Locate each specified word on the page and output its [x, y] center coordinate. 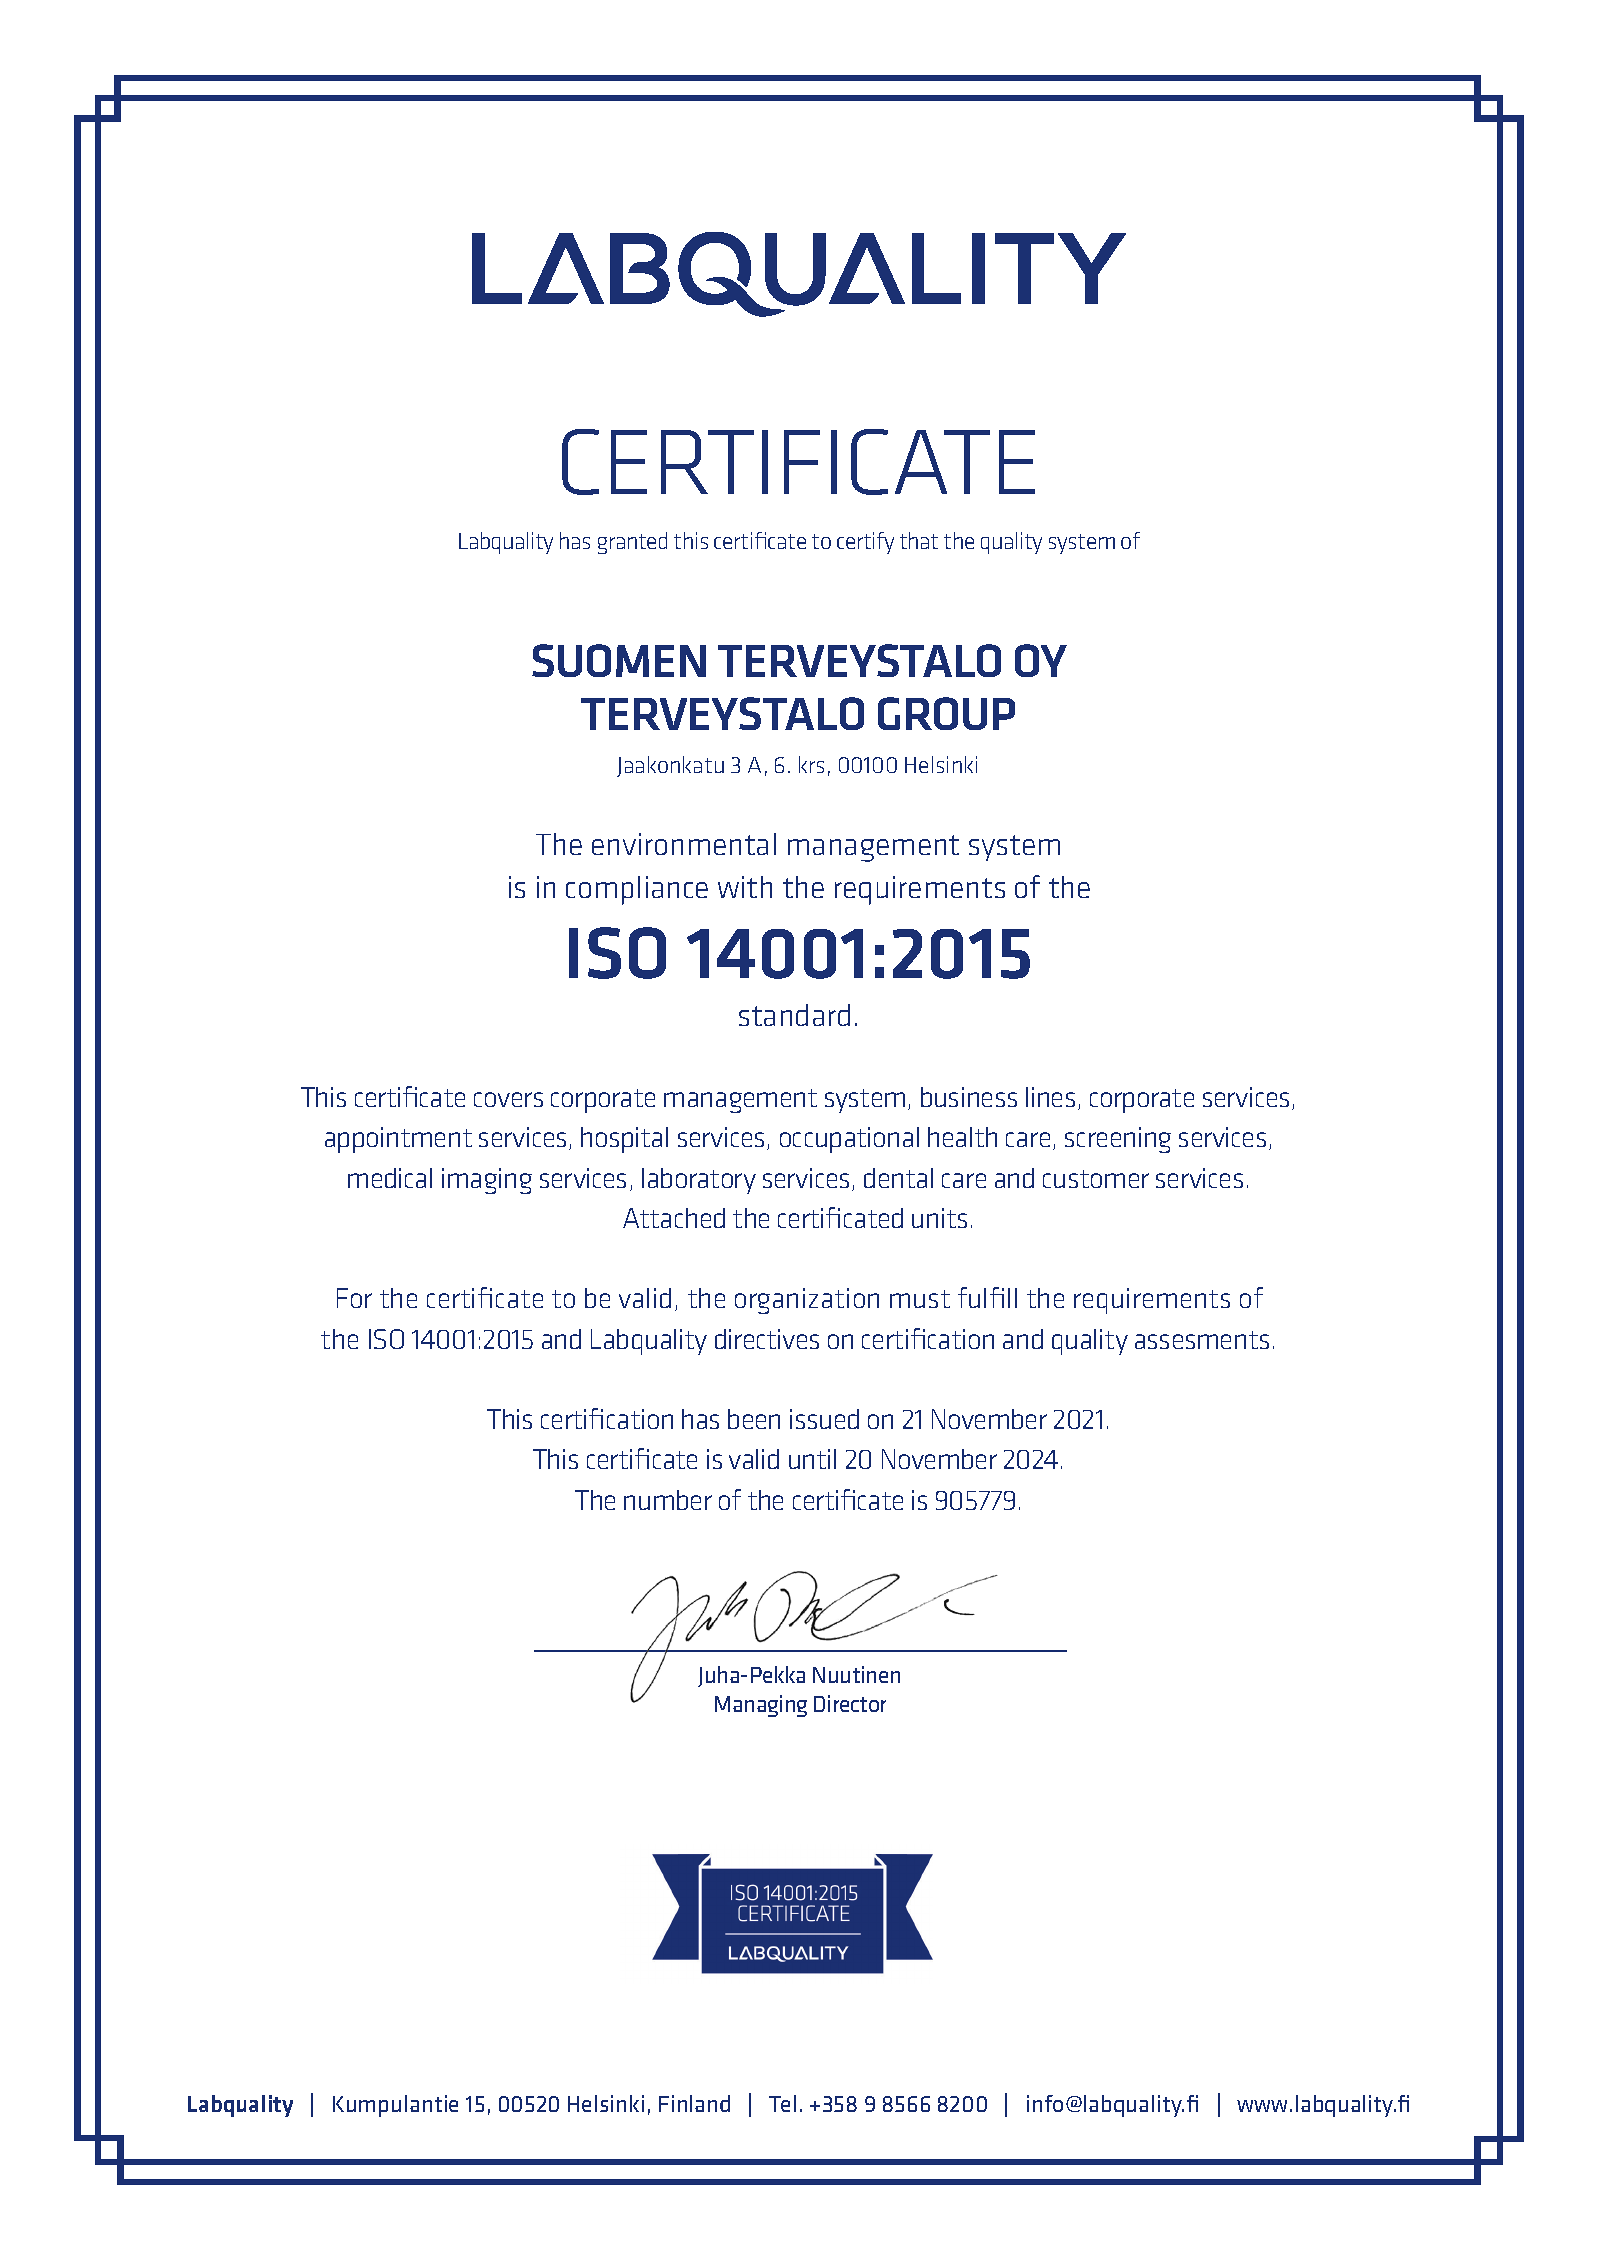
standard [794, 1015]
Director [850, 1703]
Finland [694, 2103]
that [919, 540]
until [812, 1459]
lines [1050, 1097]
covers [508, 1099]
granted [632, 543]
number [668, 1500]
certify [865, 543]
